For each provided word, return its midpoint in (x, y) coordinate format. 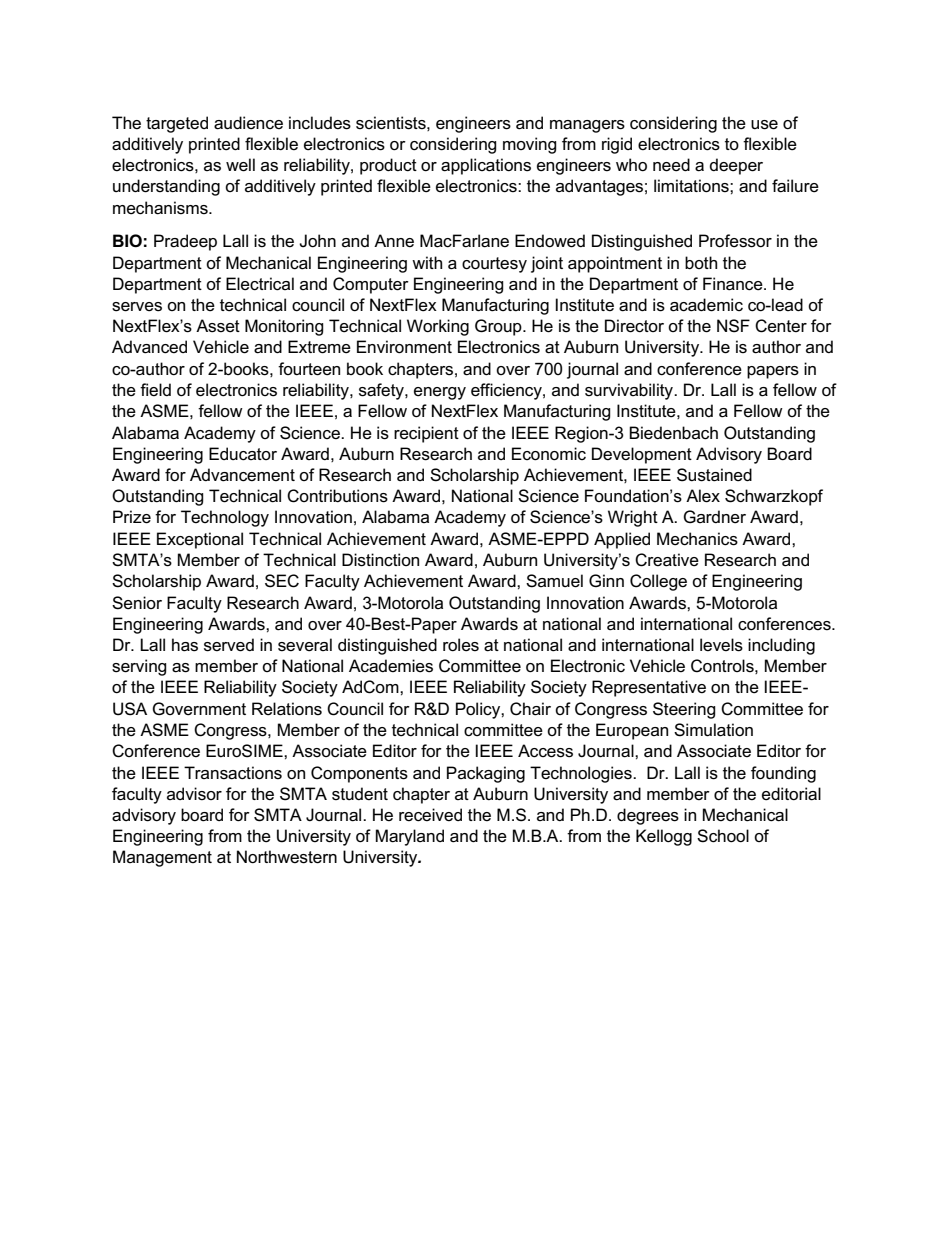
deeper (736, 166)
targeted (177, 124)
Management (162, 858)
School (723, 836)
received (430, 815)
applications (486, 166)
